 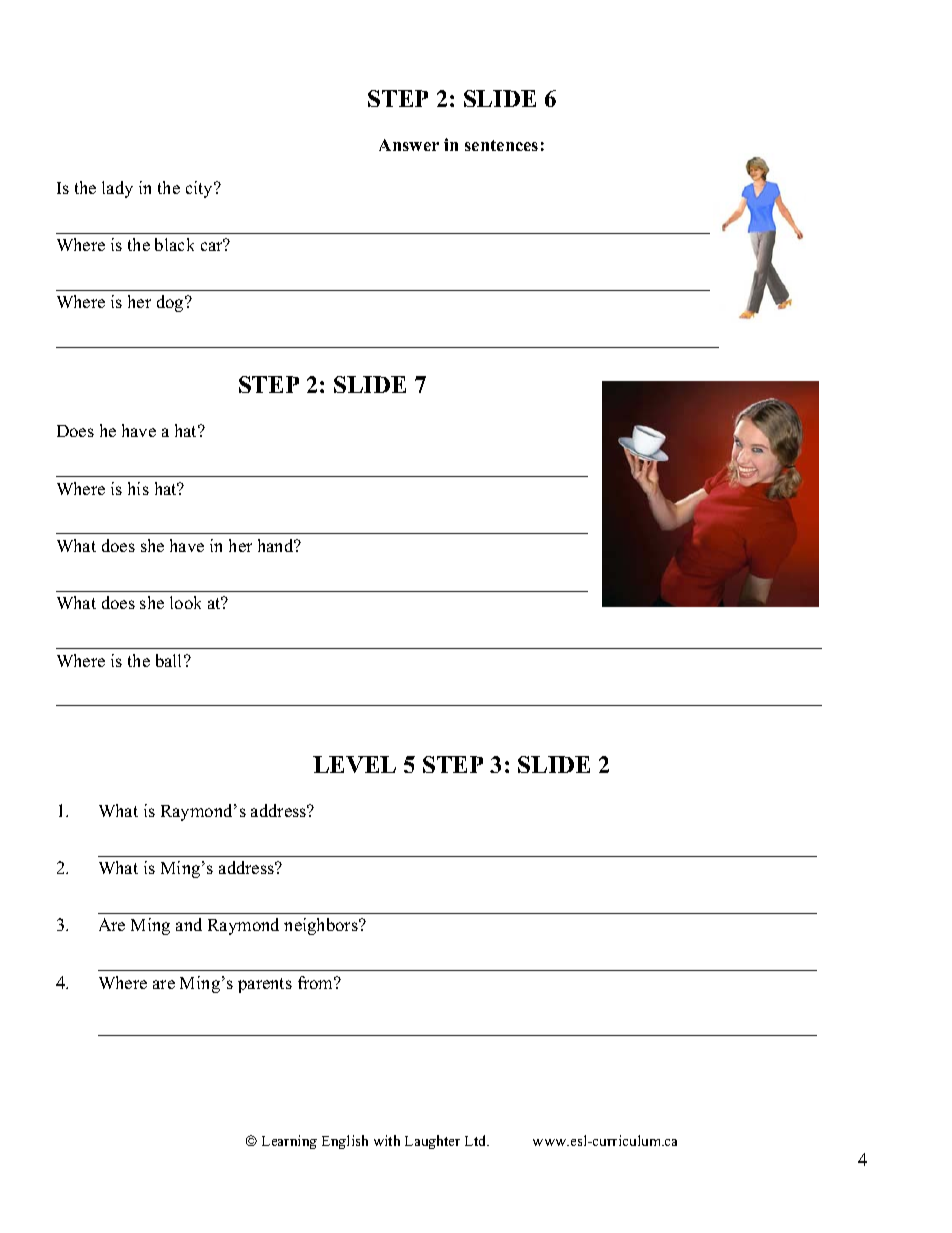 What do you see at coordinates (501, 145) in the screenshot?
I see `sentences` at bounding box center [501, 145].
